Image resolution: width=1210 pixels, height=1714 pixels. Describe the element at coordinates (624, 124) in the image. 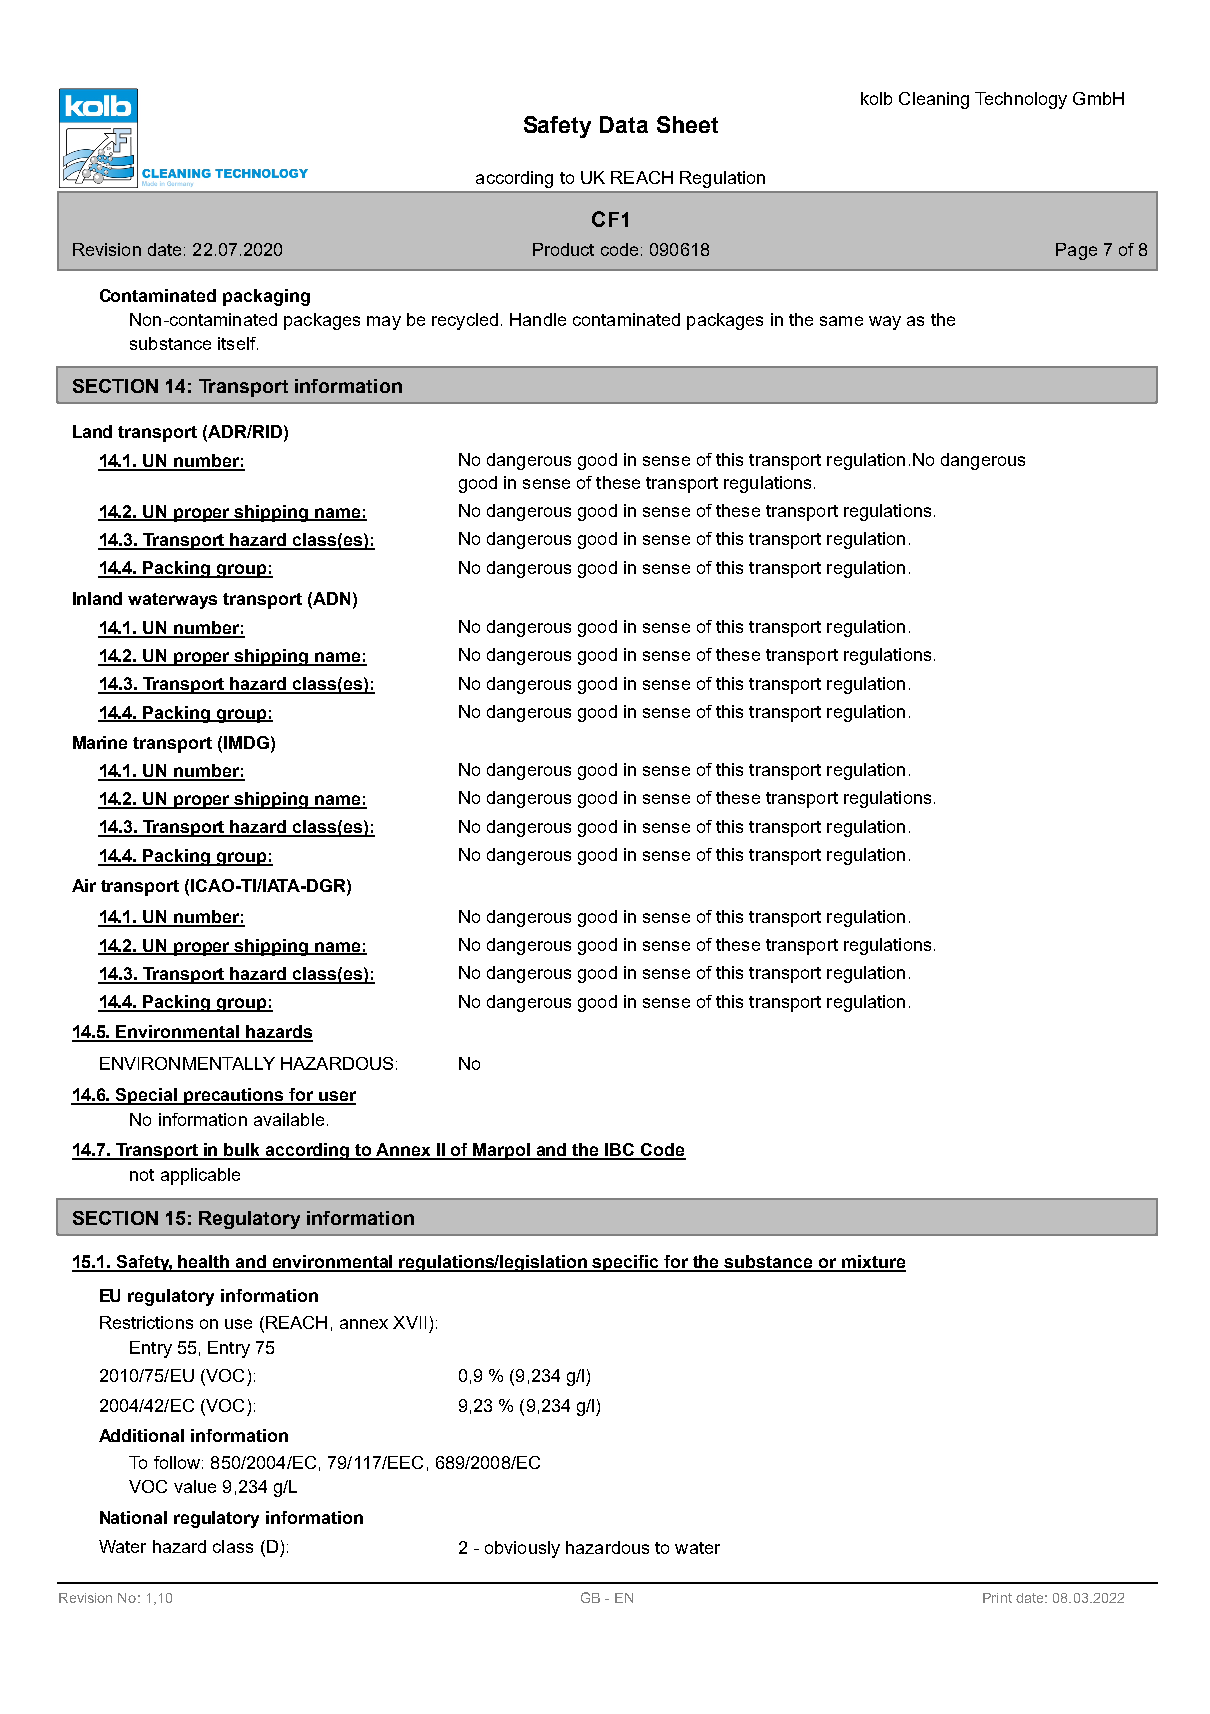

I see `Data` at that location.
